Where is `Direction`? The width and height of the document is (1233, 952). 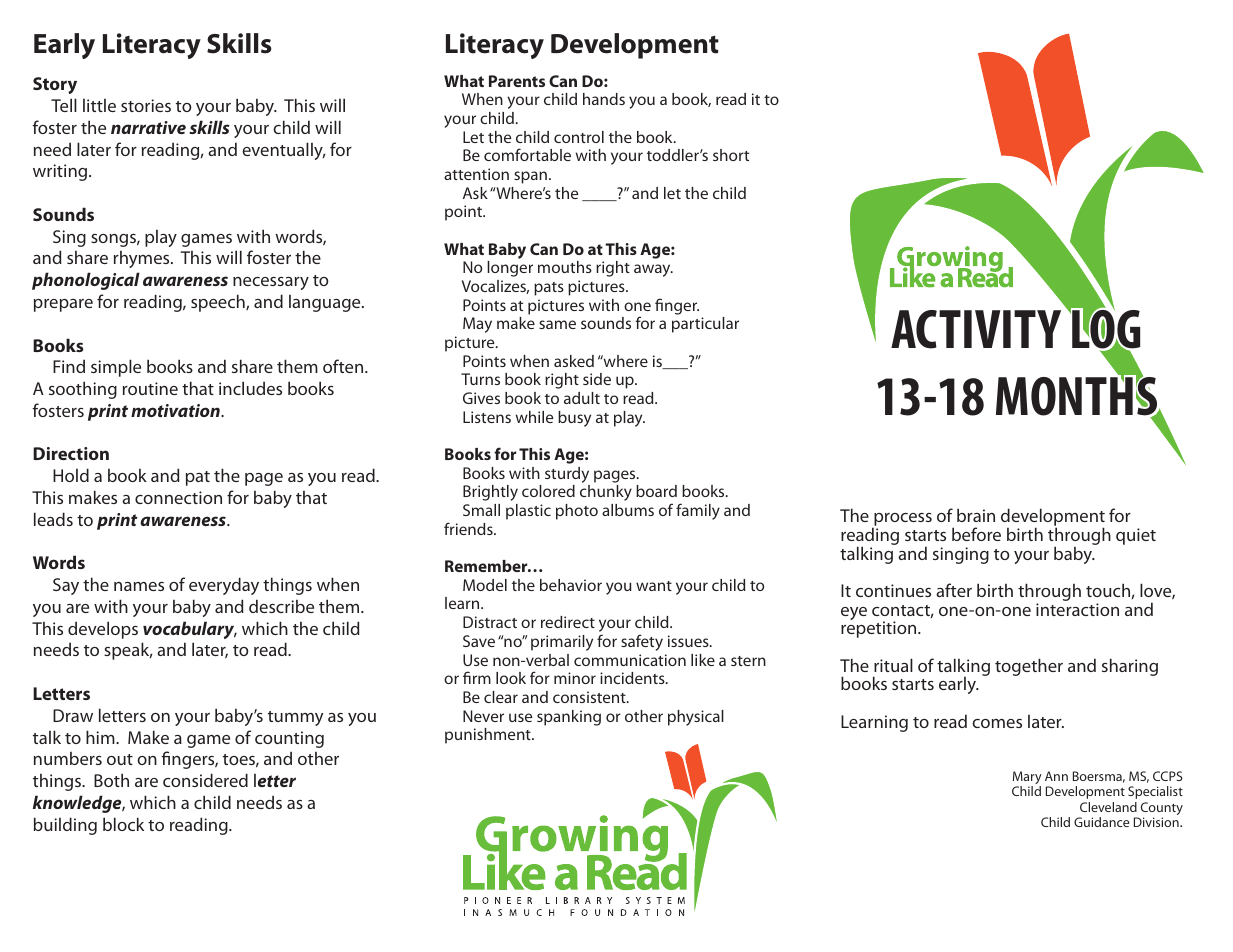
Direction is located at coordinates (71, 453).
